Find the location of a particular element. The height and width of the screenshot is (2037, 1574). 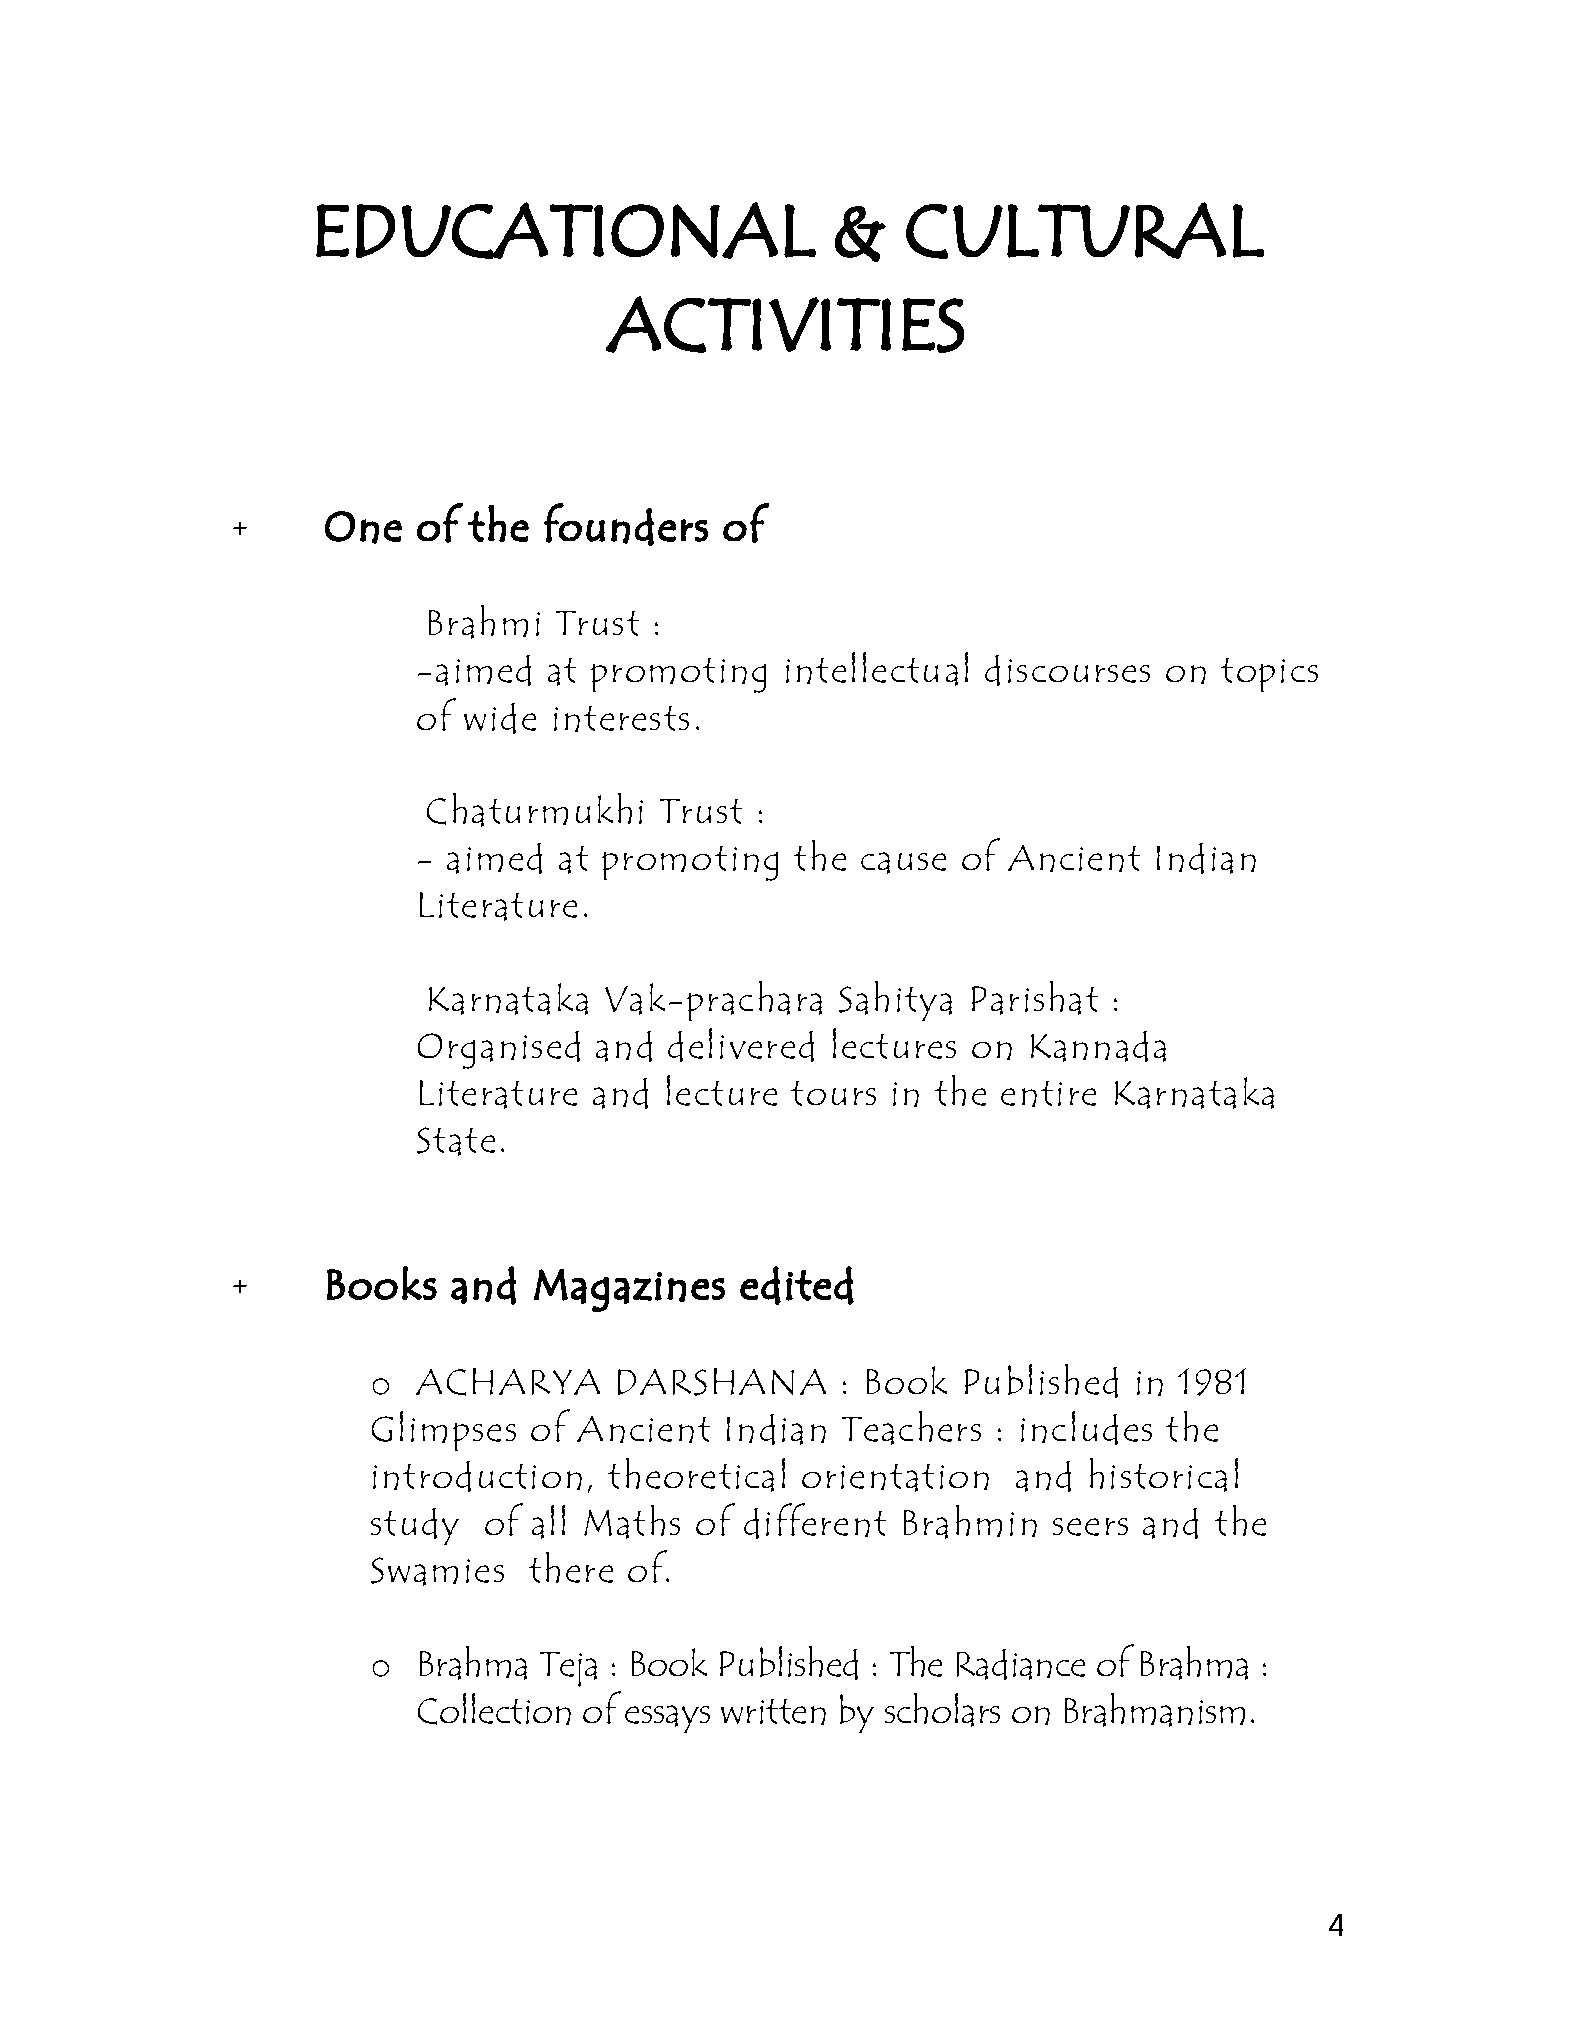

EDUCATIONAL is located at coordinates (566, 230).
